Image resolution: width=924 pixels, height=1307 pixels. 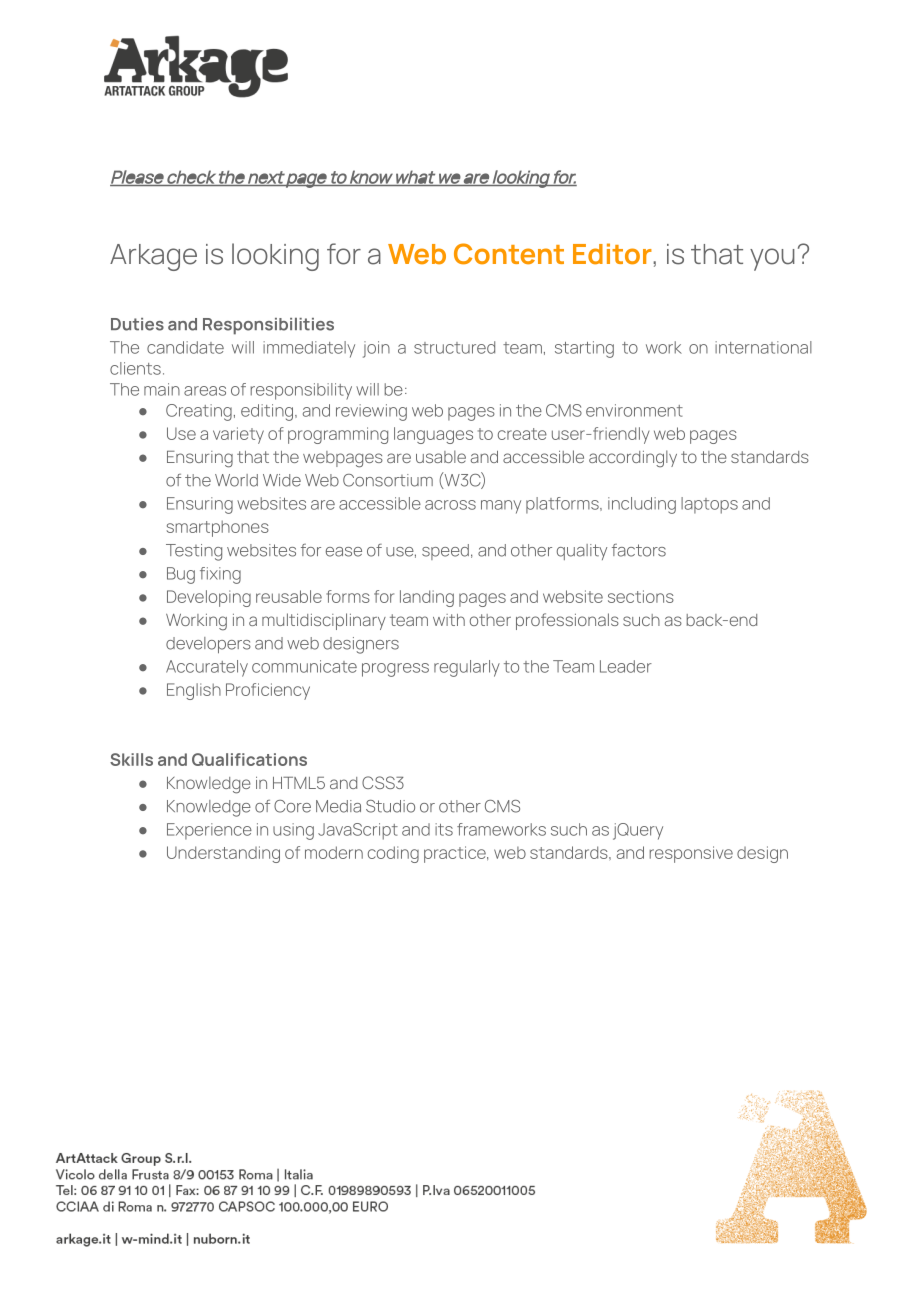 What do you see at coordinates (194, 691) in the screenshot?
I see `English` at bounding box center [194, 691].
